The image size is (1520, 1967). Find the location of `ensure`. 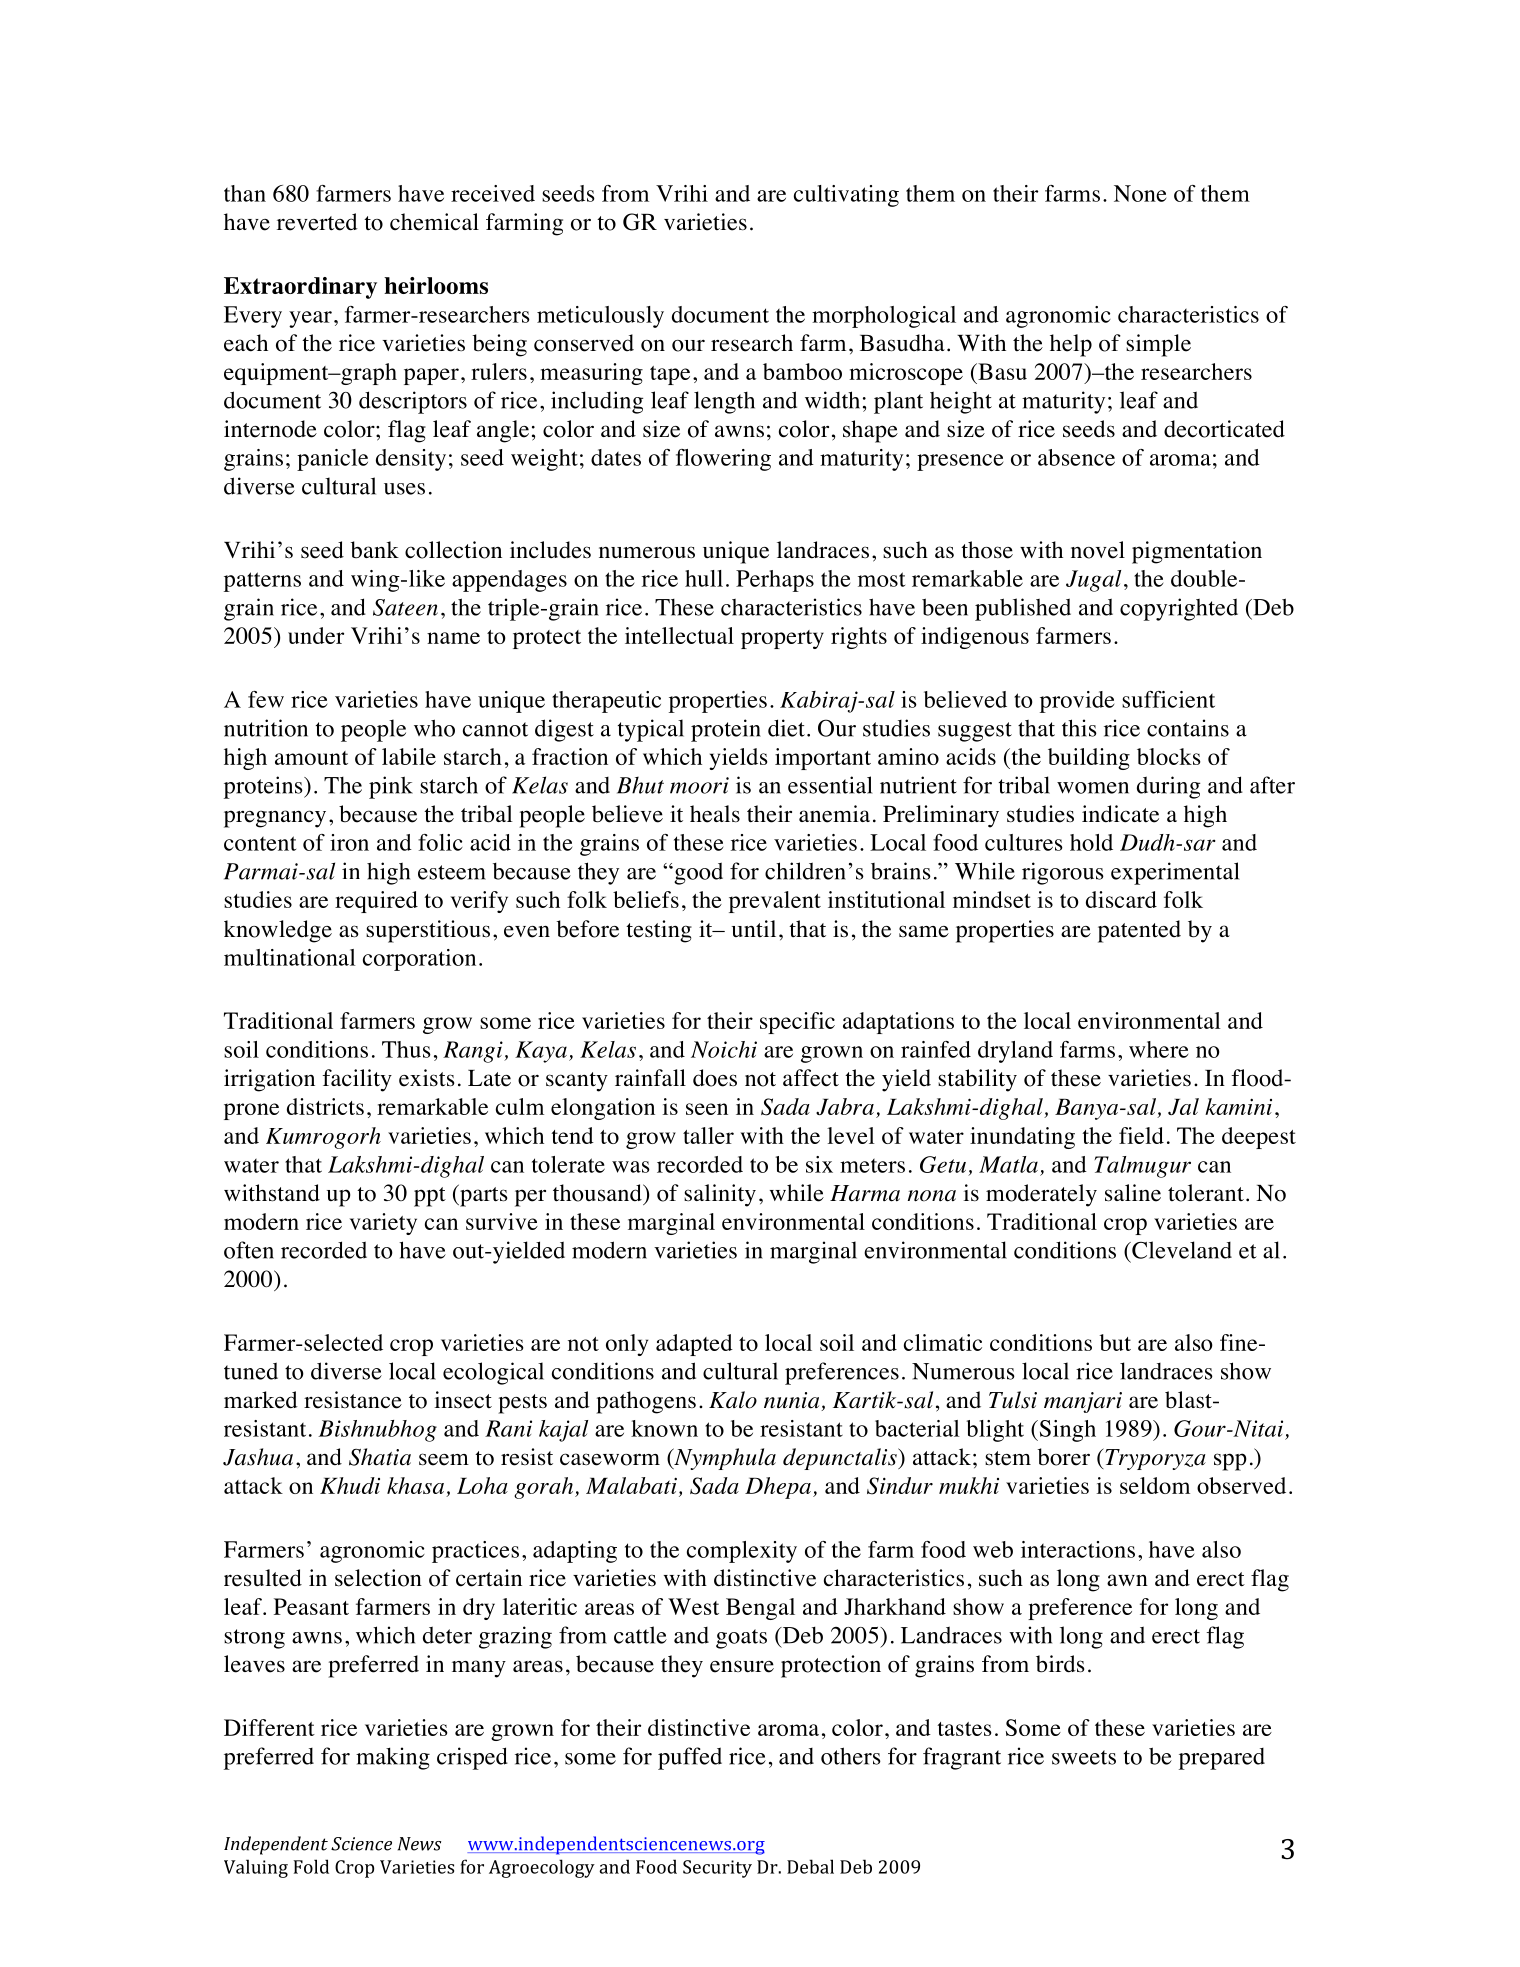

ensure is located at coordinates (742, 1666).
